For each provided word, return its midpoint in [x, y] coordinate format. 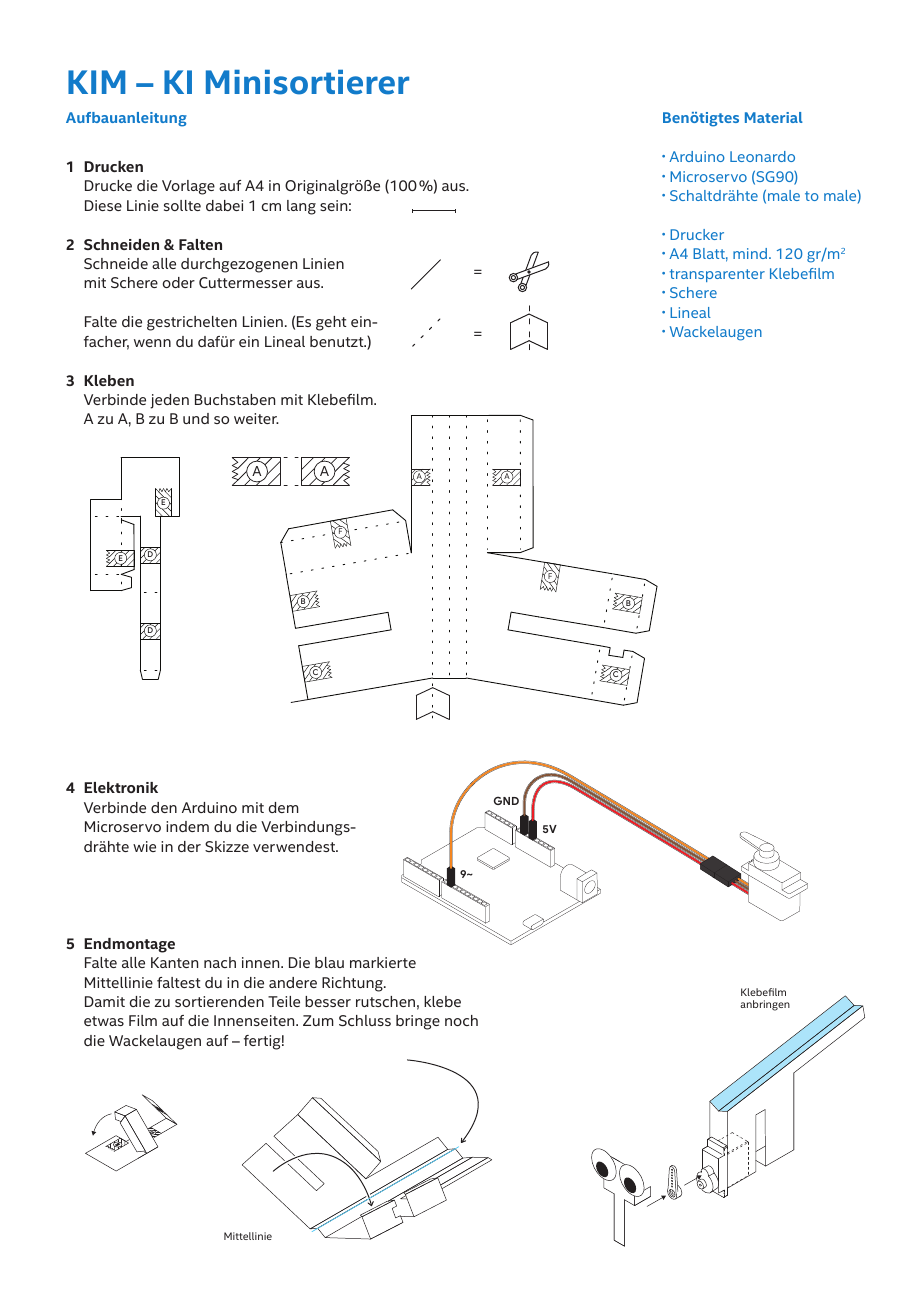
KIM [96, 82]
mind [751, 253]
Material [774, 117]
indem [187, 826]
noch [461, 1020]
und [196, 418]
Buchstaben [235, 399]
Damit [105, 1001]
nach [220, 962]
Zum [318, 1020]
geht [331, 323]
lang [301, 207]
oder [178, 282]
